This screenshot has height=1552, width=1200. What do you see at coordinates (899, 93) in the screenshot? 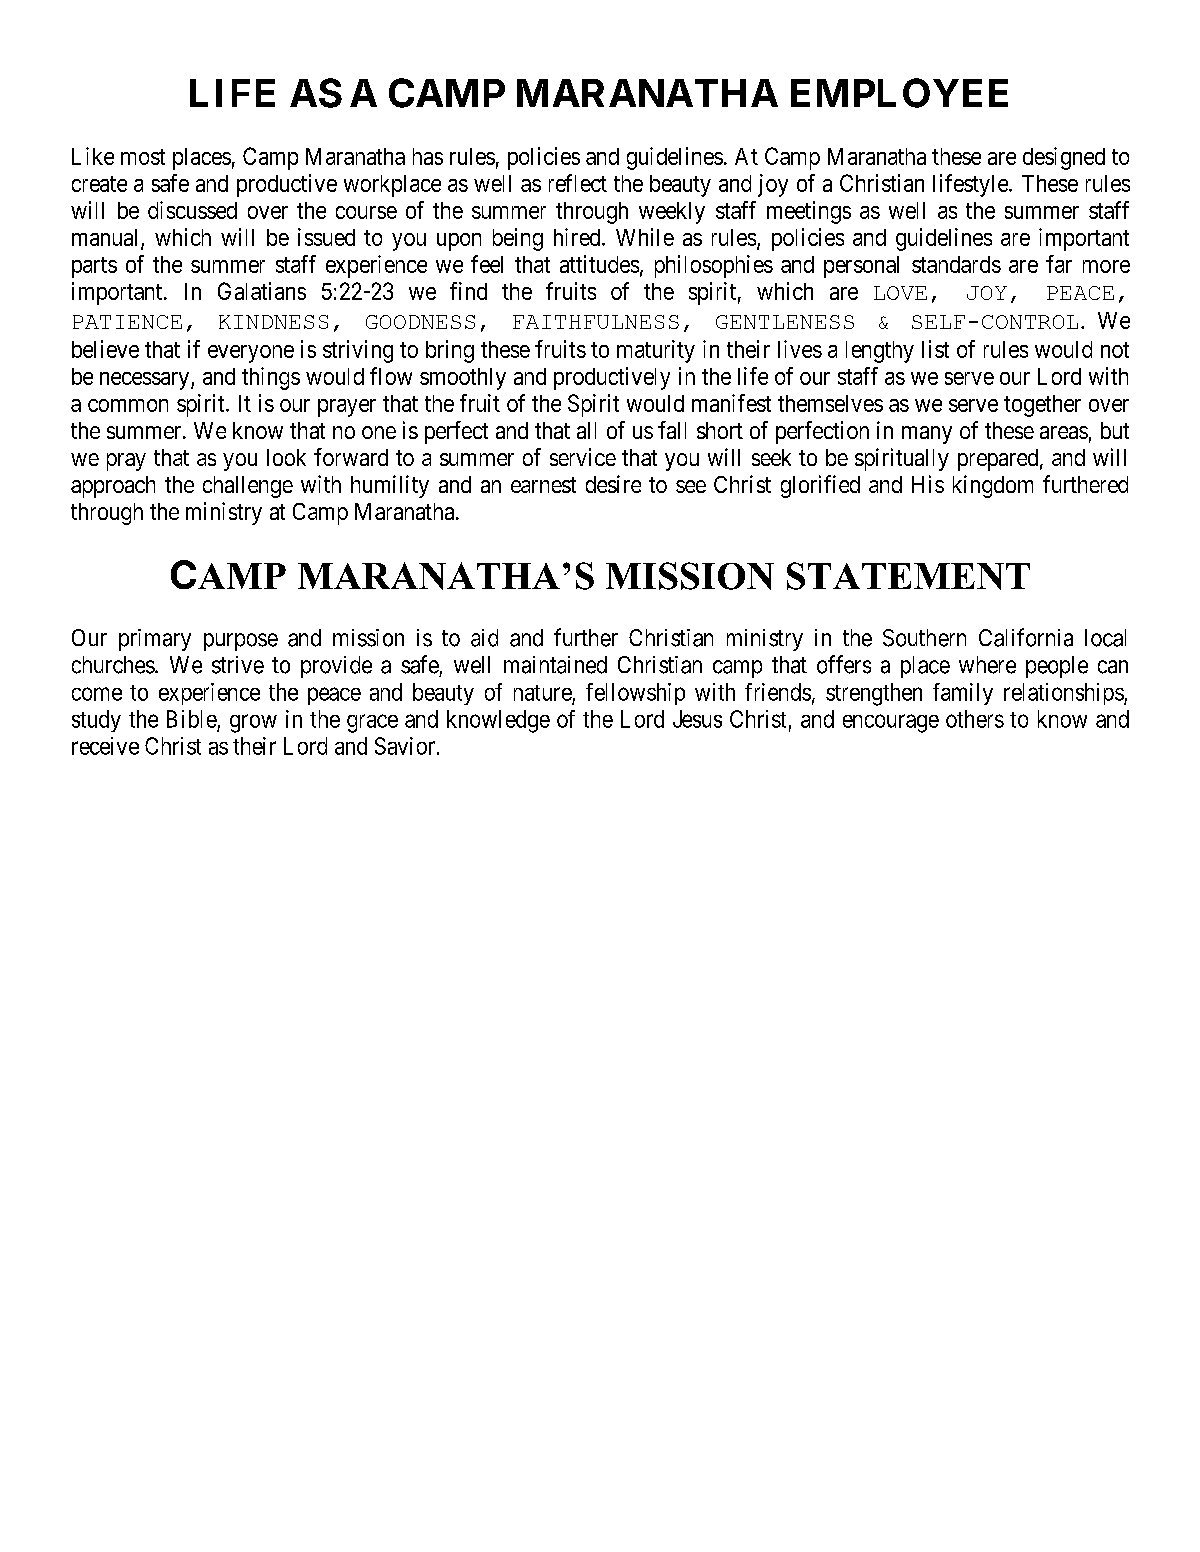
I see `EMPLOYEE` at bounding box center [899, 93].
